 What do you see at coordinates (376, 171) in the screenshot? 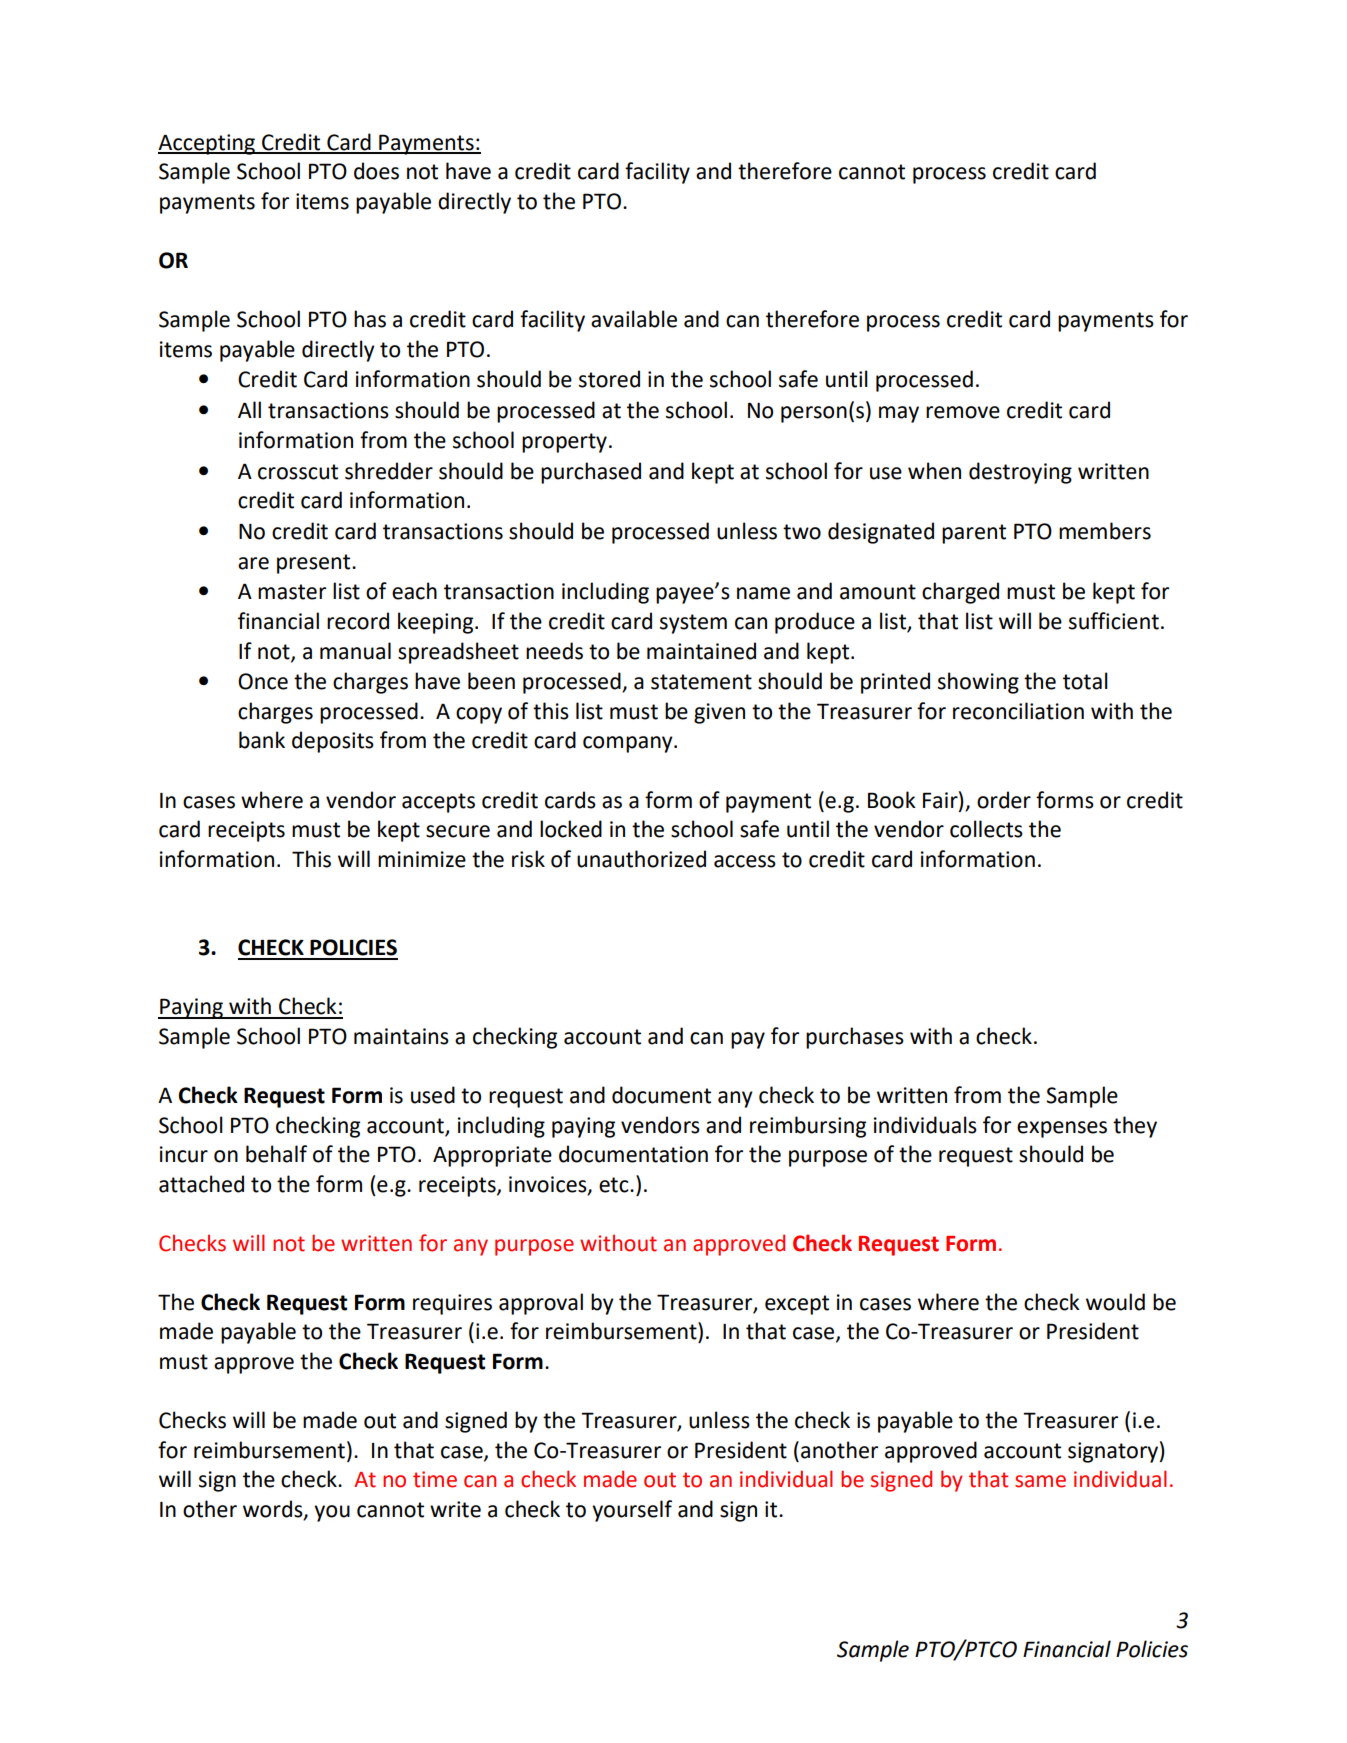
I see `does` at bounding box center [376, 171].
